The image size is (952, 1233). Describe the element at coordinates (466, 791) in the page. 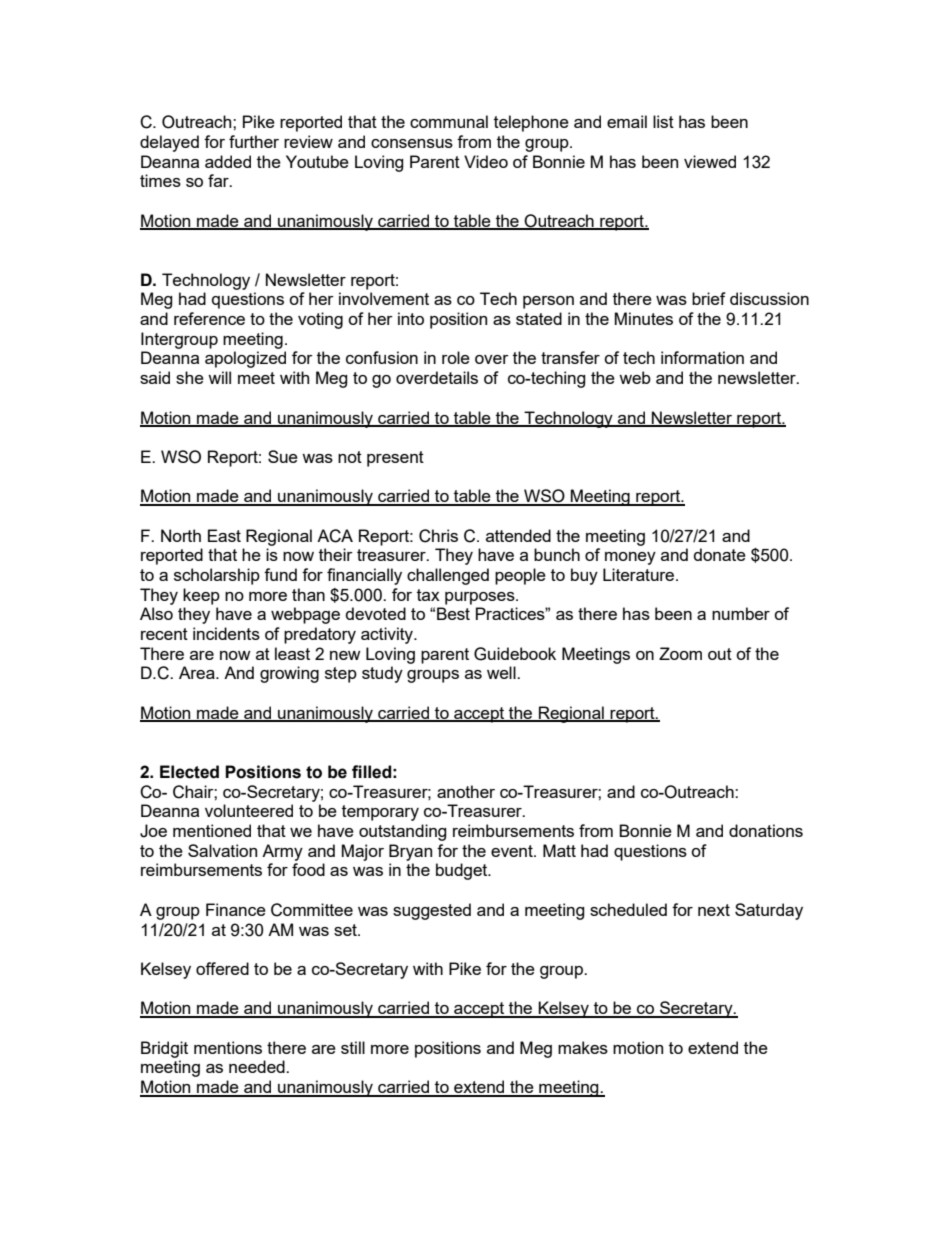

I see `another` at that location.
